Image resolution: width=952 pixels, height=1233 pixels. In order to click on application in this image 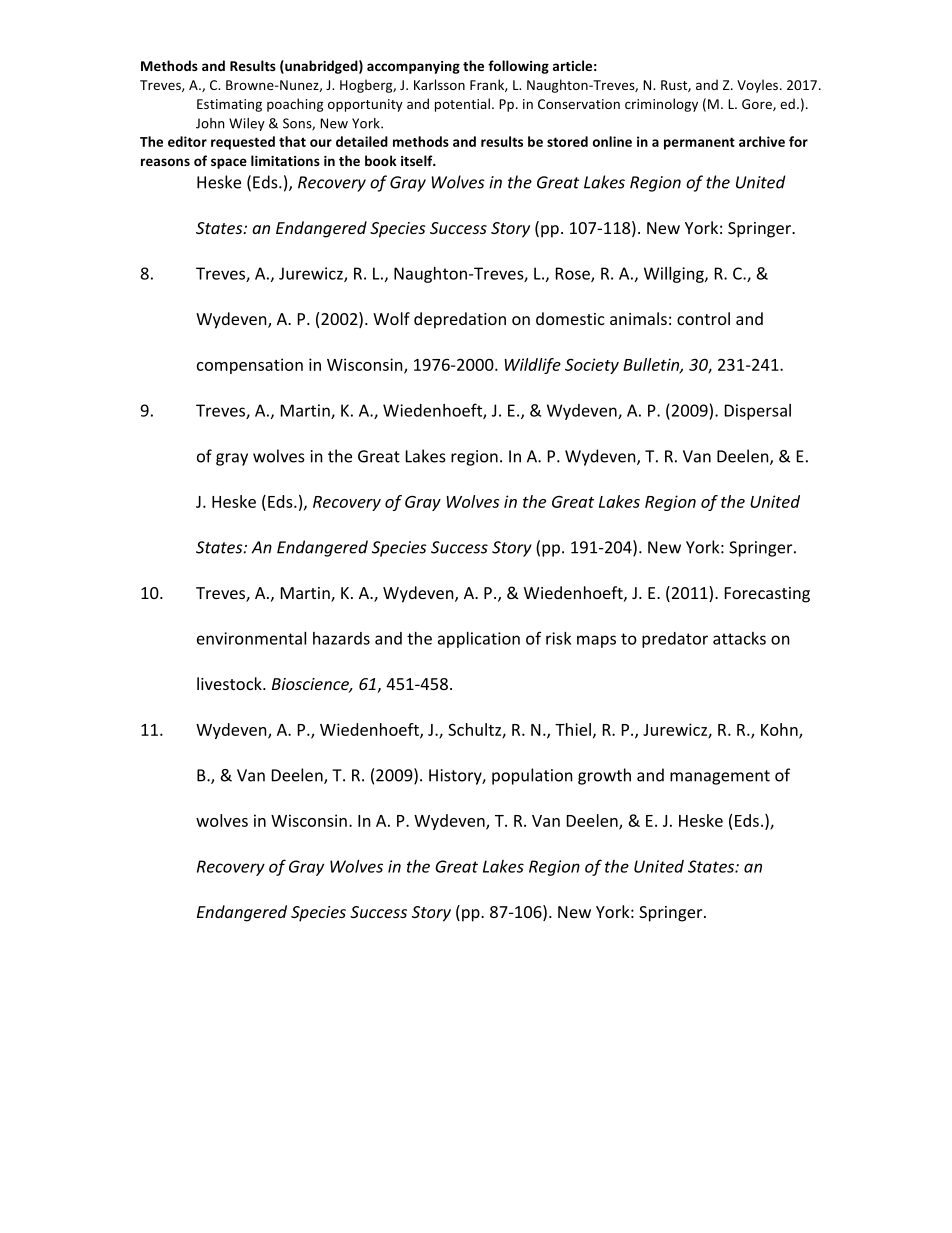, I will do `click(479, 640)`.
